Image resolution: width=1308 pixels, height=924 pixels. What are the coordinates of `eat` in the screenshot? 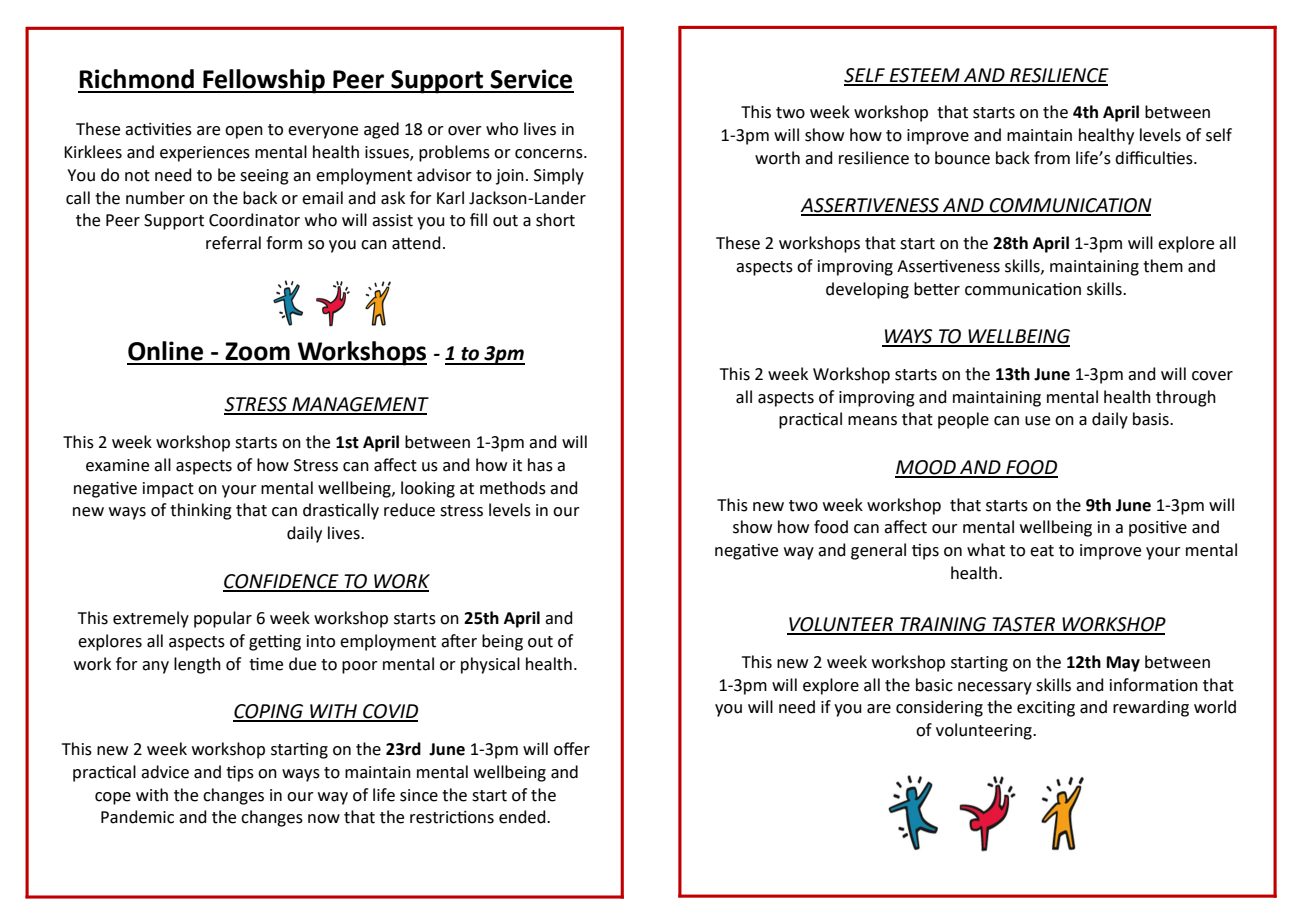 It's located at (1042, 551).
